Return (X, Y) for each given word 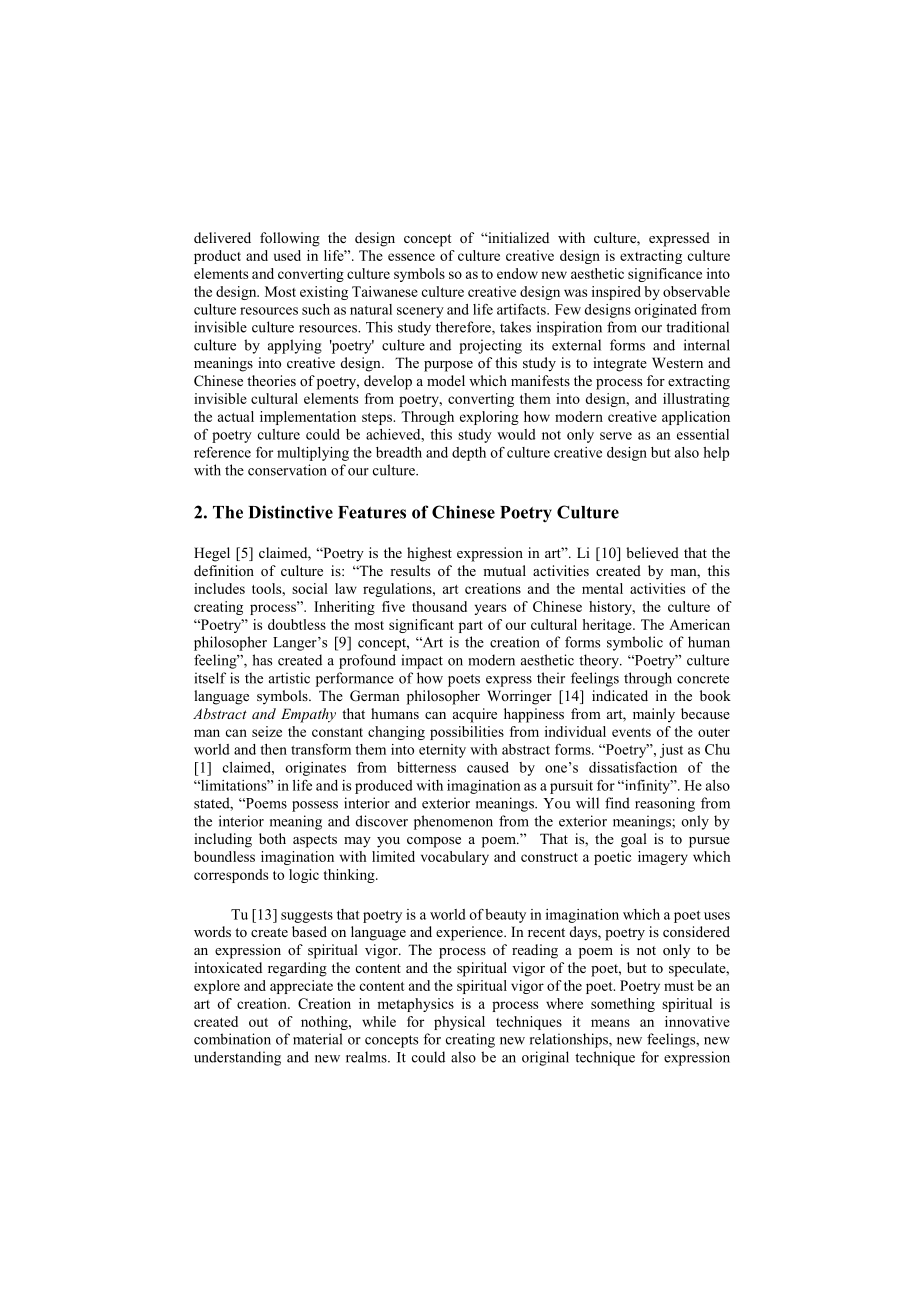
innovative (697, 1021)
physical (459, 1023)
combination (232, 1039)
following (290, 239)
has (262, 660)
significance (665, 275)
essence (411, 257)
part (471, 627)
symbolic (635, 643)
